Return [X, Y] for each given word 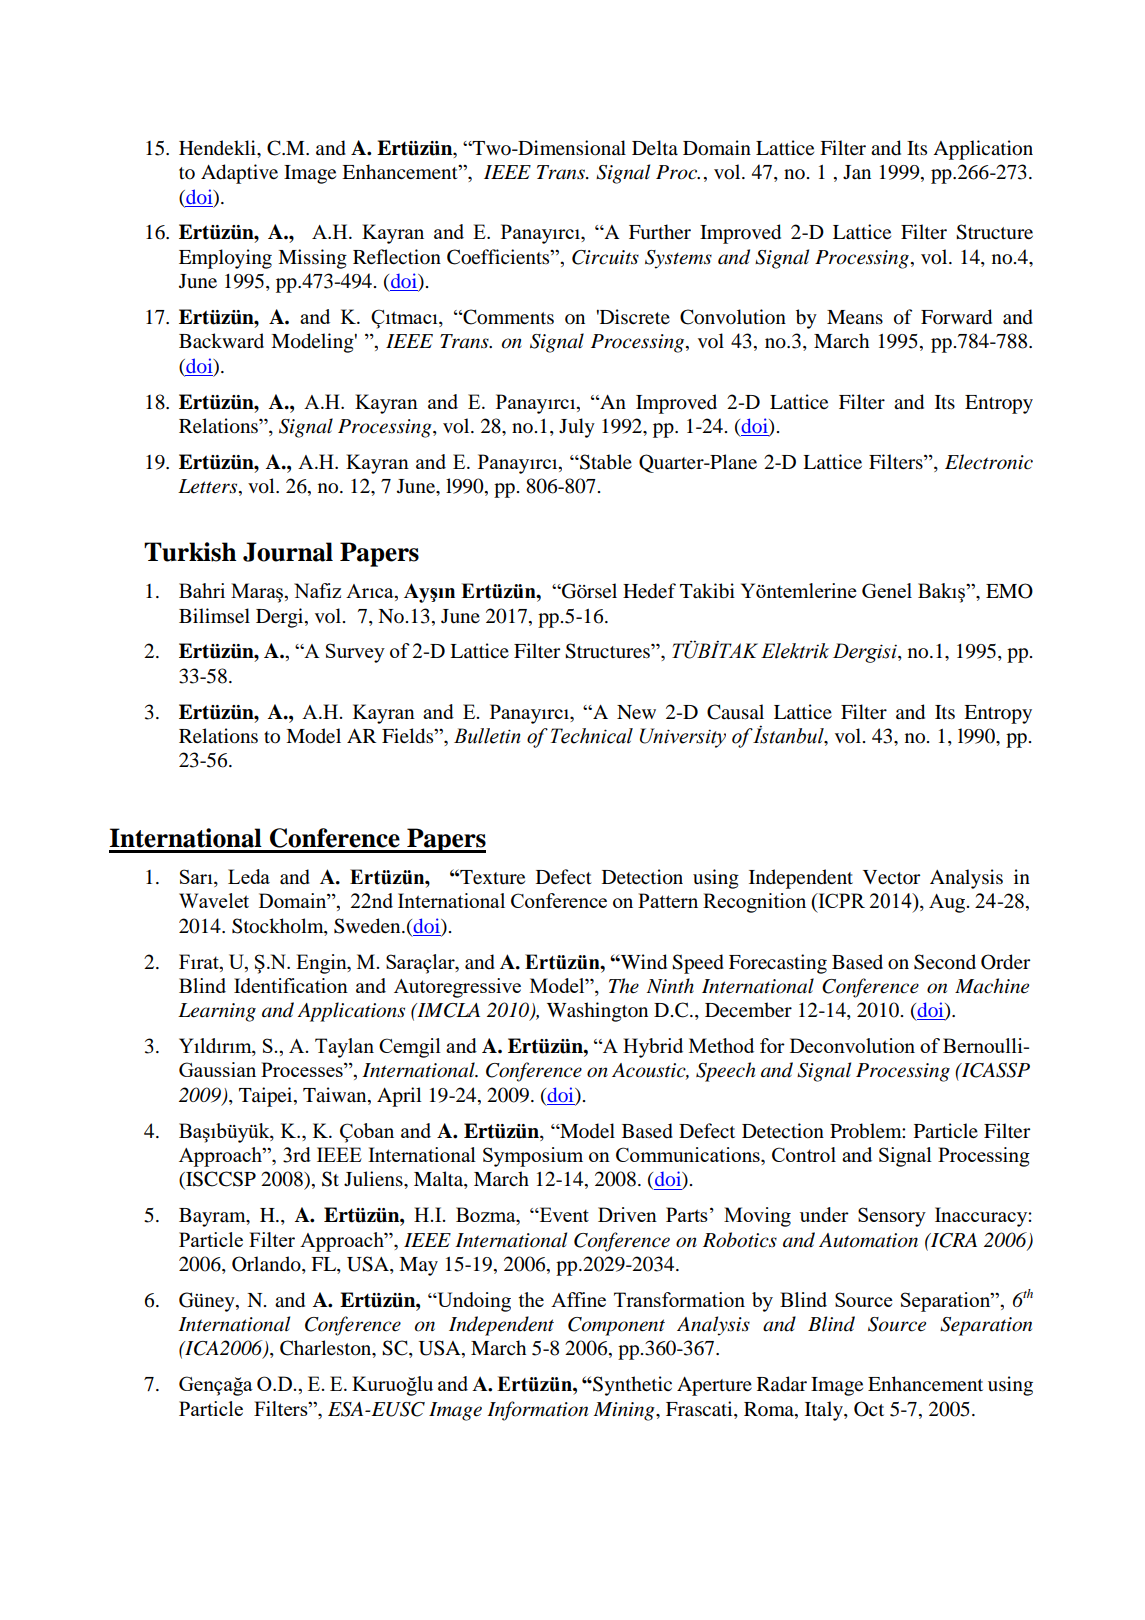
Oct [869, 1409]
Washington [597, 1012]
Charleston [327, 1349]
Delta [655, 147]
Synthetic [631, 1386]
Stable [605, 462]
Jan [857, 172]
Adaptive [239, 174]
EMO [1009, 591]
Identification [291, 985]
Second [945, 962]
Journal [288, 552]
